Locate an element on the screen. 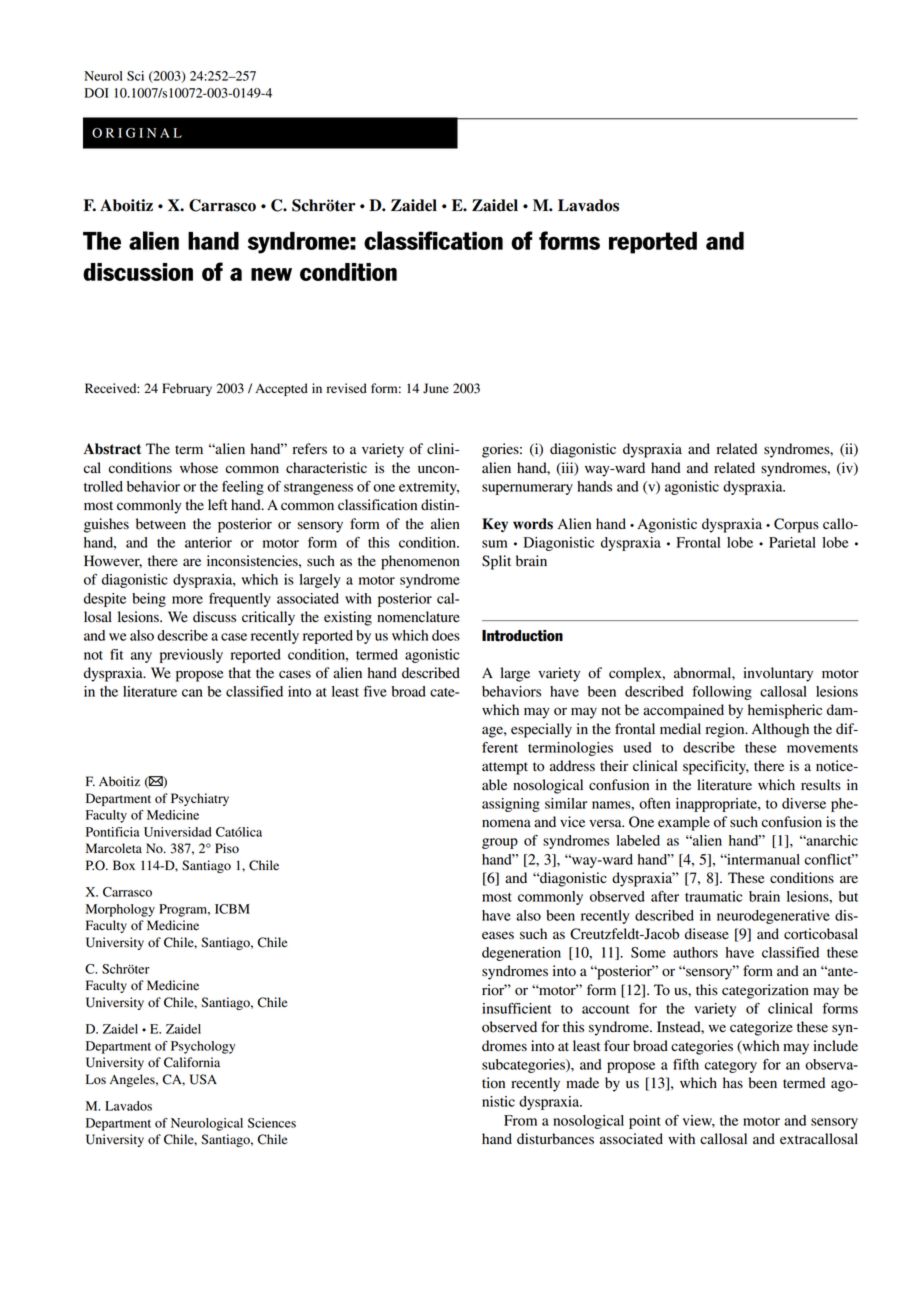  does is located at coordinates (446, 635).
